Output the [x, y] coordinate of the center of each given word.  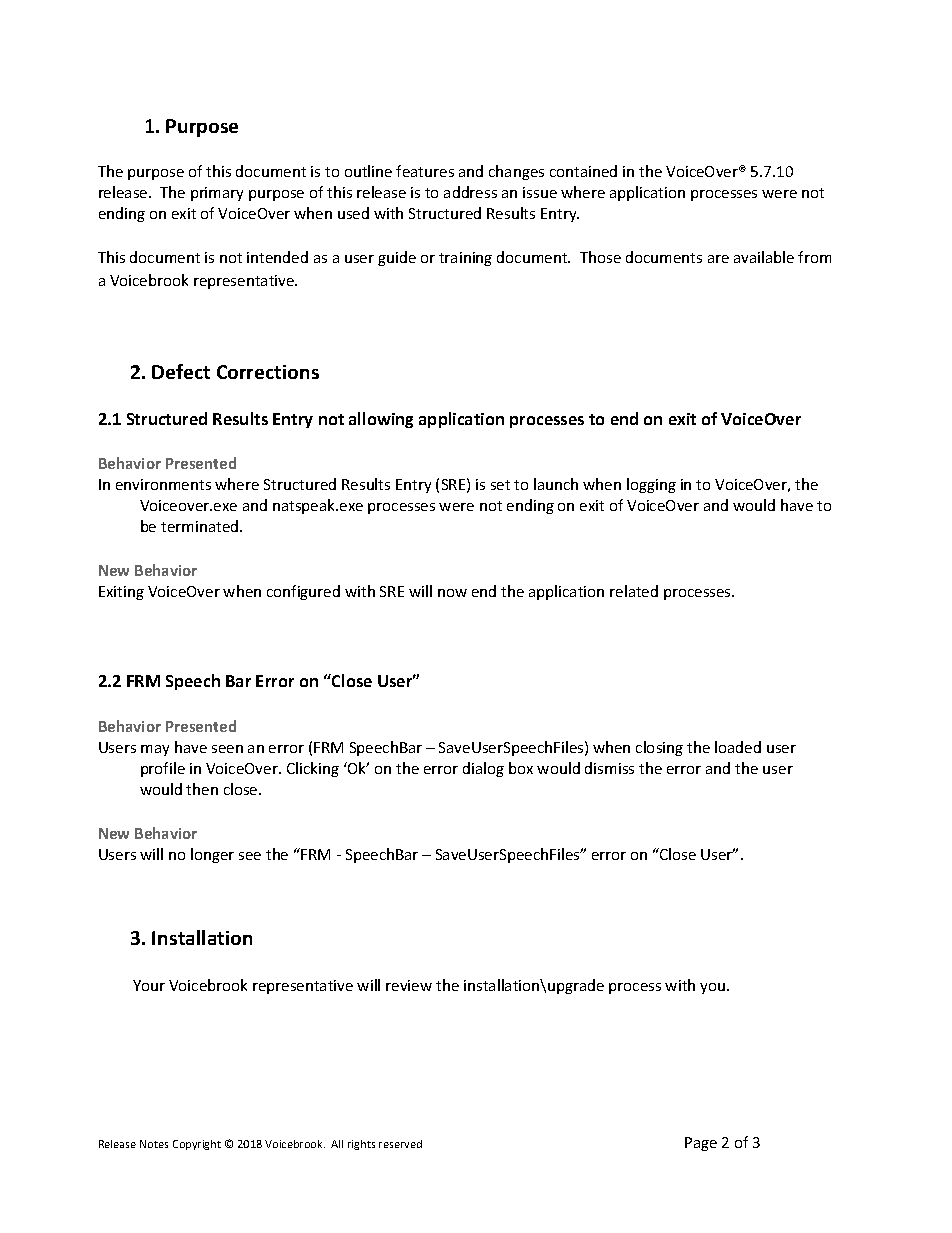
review [409, 985]
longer [212, 855]
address [470, 192]
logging [651, 485]
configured [303, 592]
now [452, 593]
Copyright [197, 1145]
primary [217, 194]
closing [659, 748]
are [718, 259]
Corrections [268, 372]
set [500, 485]
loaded [738, 747]
